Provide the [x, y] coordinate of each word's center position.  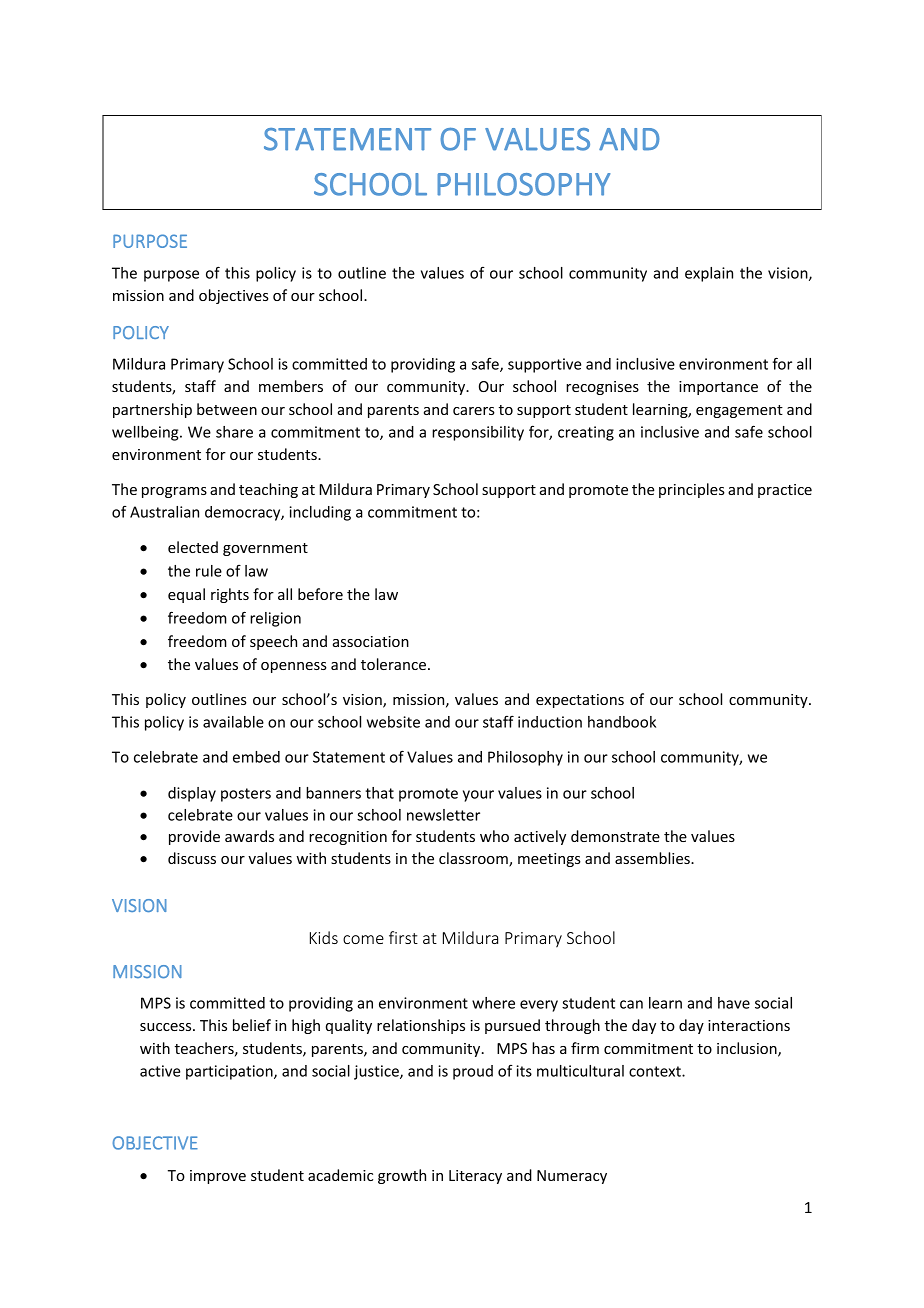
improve [218, 1177]
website [393, 722]
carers [474, 411]
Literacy [475, 1177]
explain [709, 274]
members [291, 386]
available [233, 722]
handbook [622, 722]
